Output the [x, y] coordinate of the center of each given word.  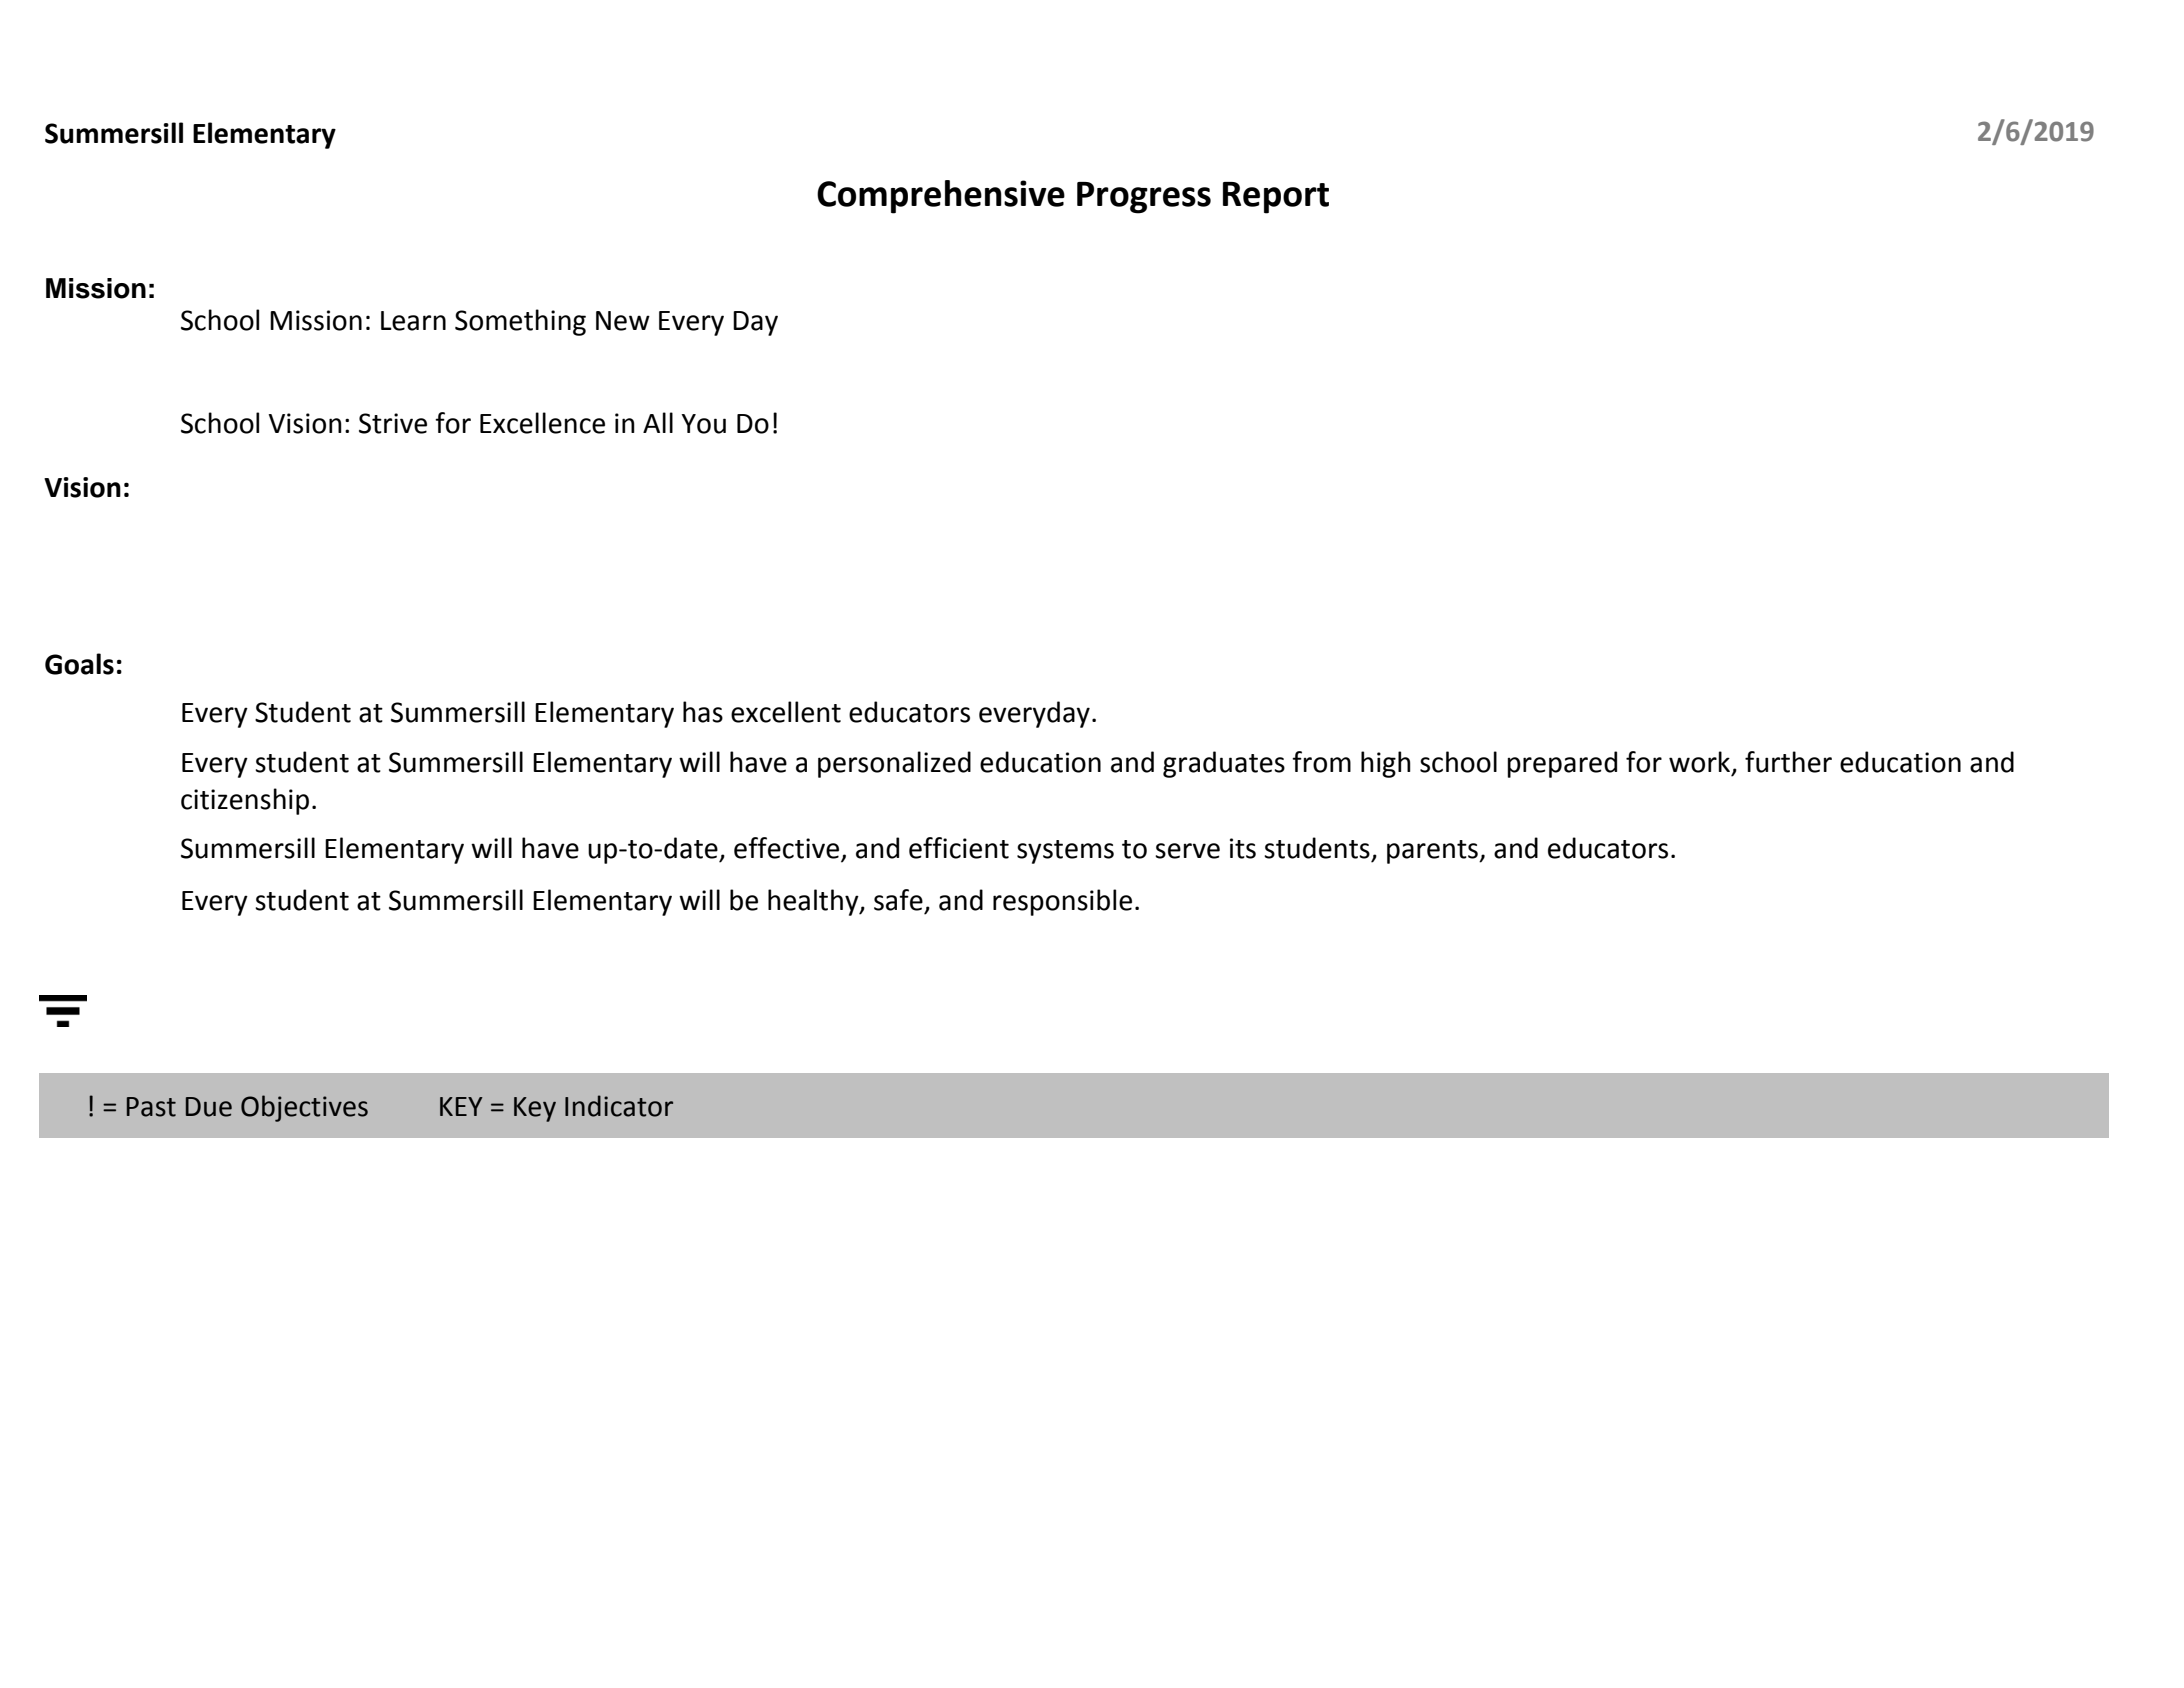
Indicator [619, 1106]
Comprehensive [941, 197]
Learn [413, 321]
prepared [1562, 764]
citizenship [245, 801]
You [703, 424]
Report [1276, 198]
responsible [1062, 902]
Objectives [304, 1108]
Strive [393, 423]
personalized [894, 764]
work [1701, 762]
